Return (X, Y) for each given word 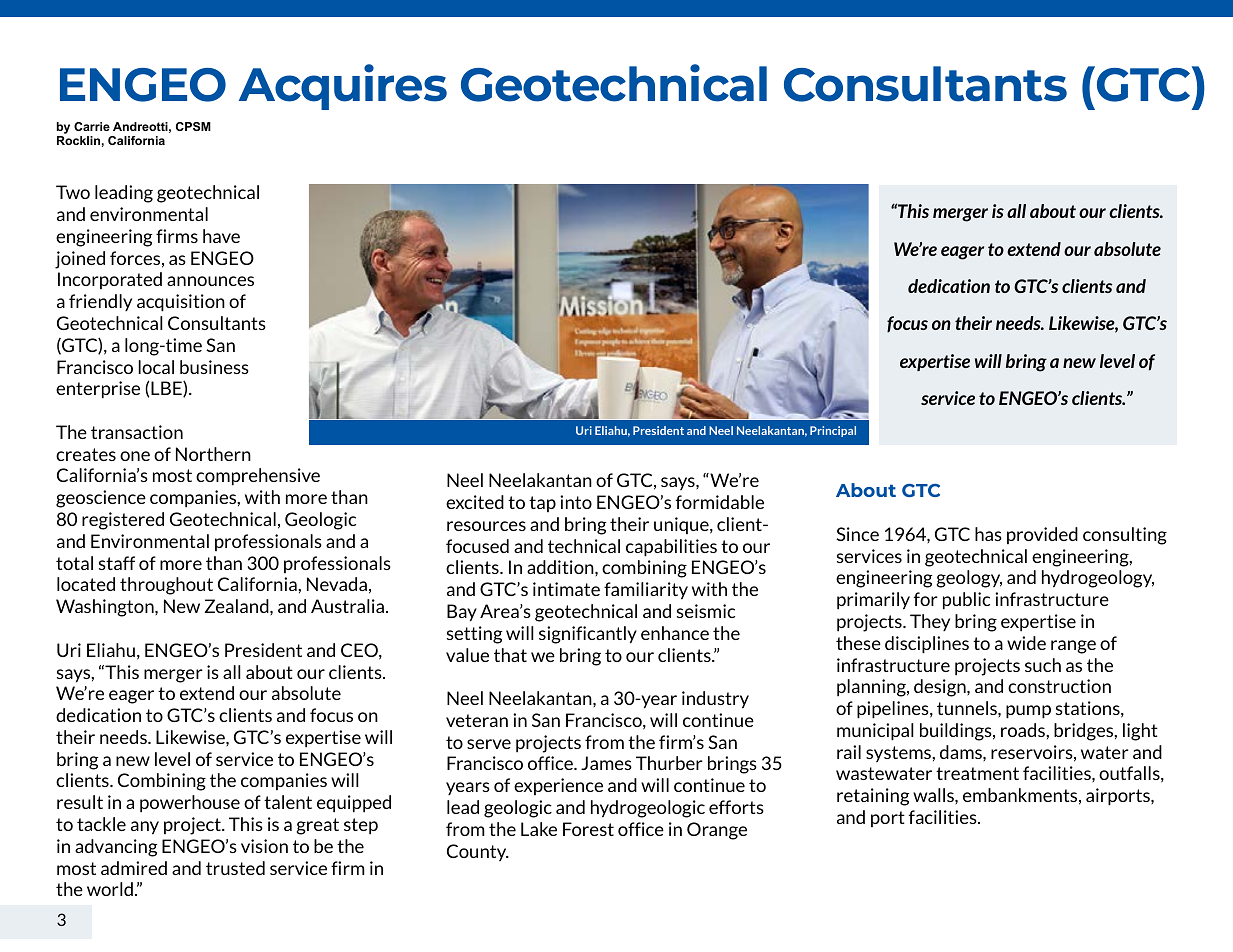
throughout (166, 586)
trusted (235, 868)
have (221, 236)
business (214, 367)
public (966, 601)
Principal (833, 431)
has (988, 534)
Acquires (343, 87)
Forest (588, 829)
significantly (588, 635)
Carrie (92, 126)
